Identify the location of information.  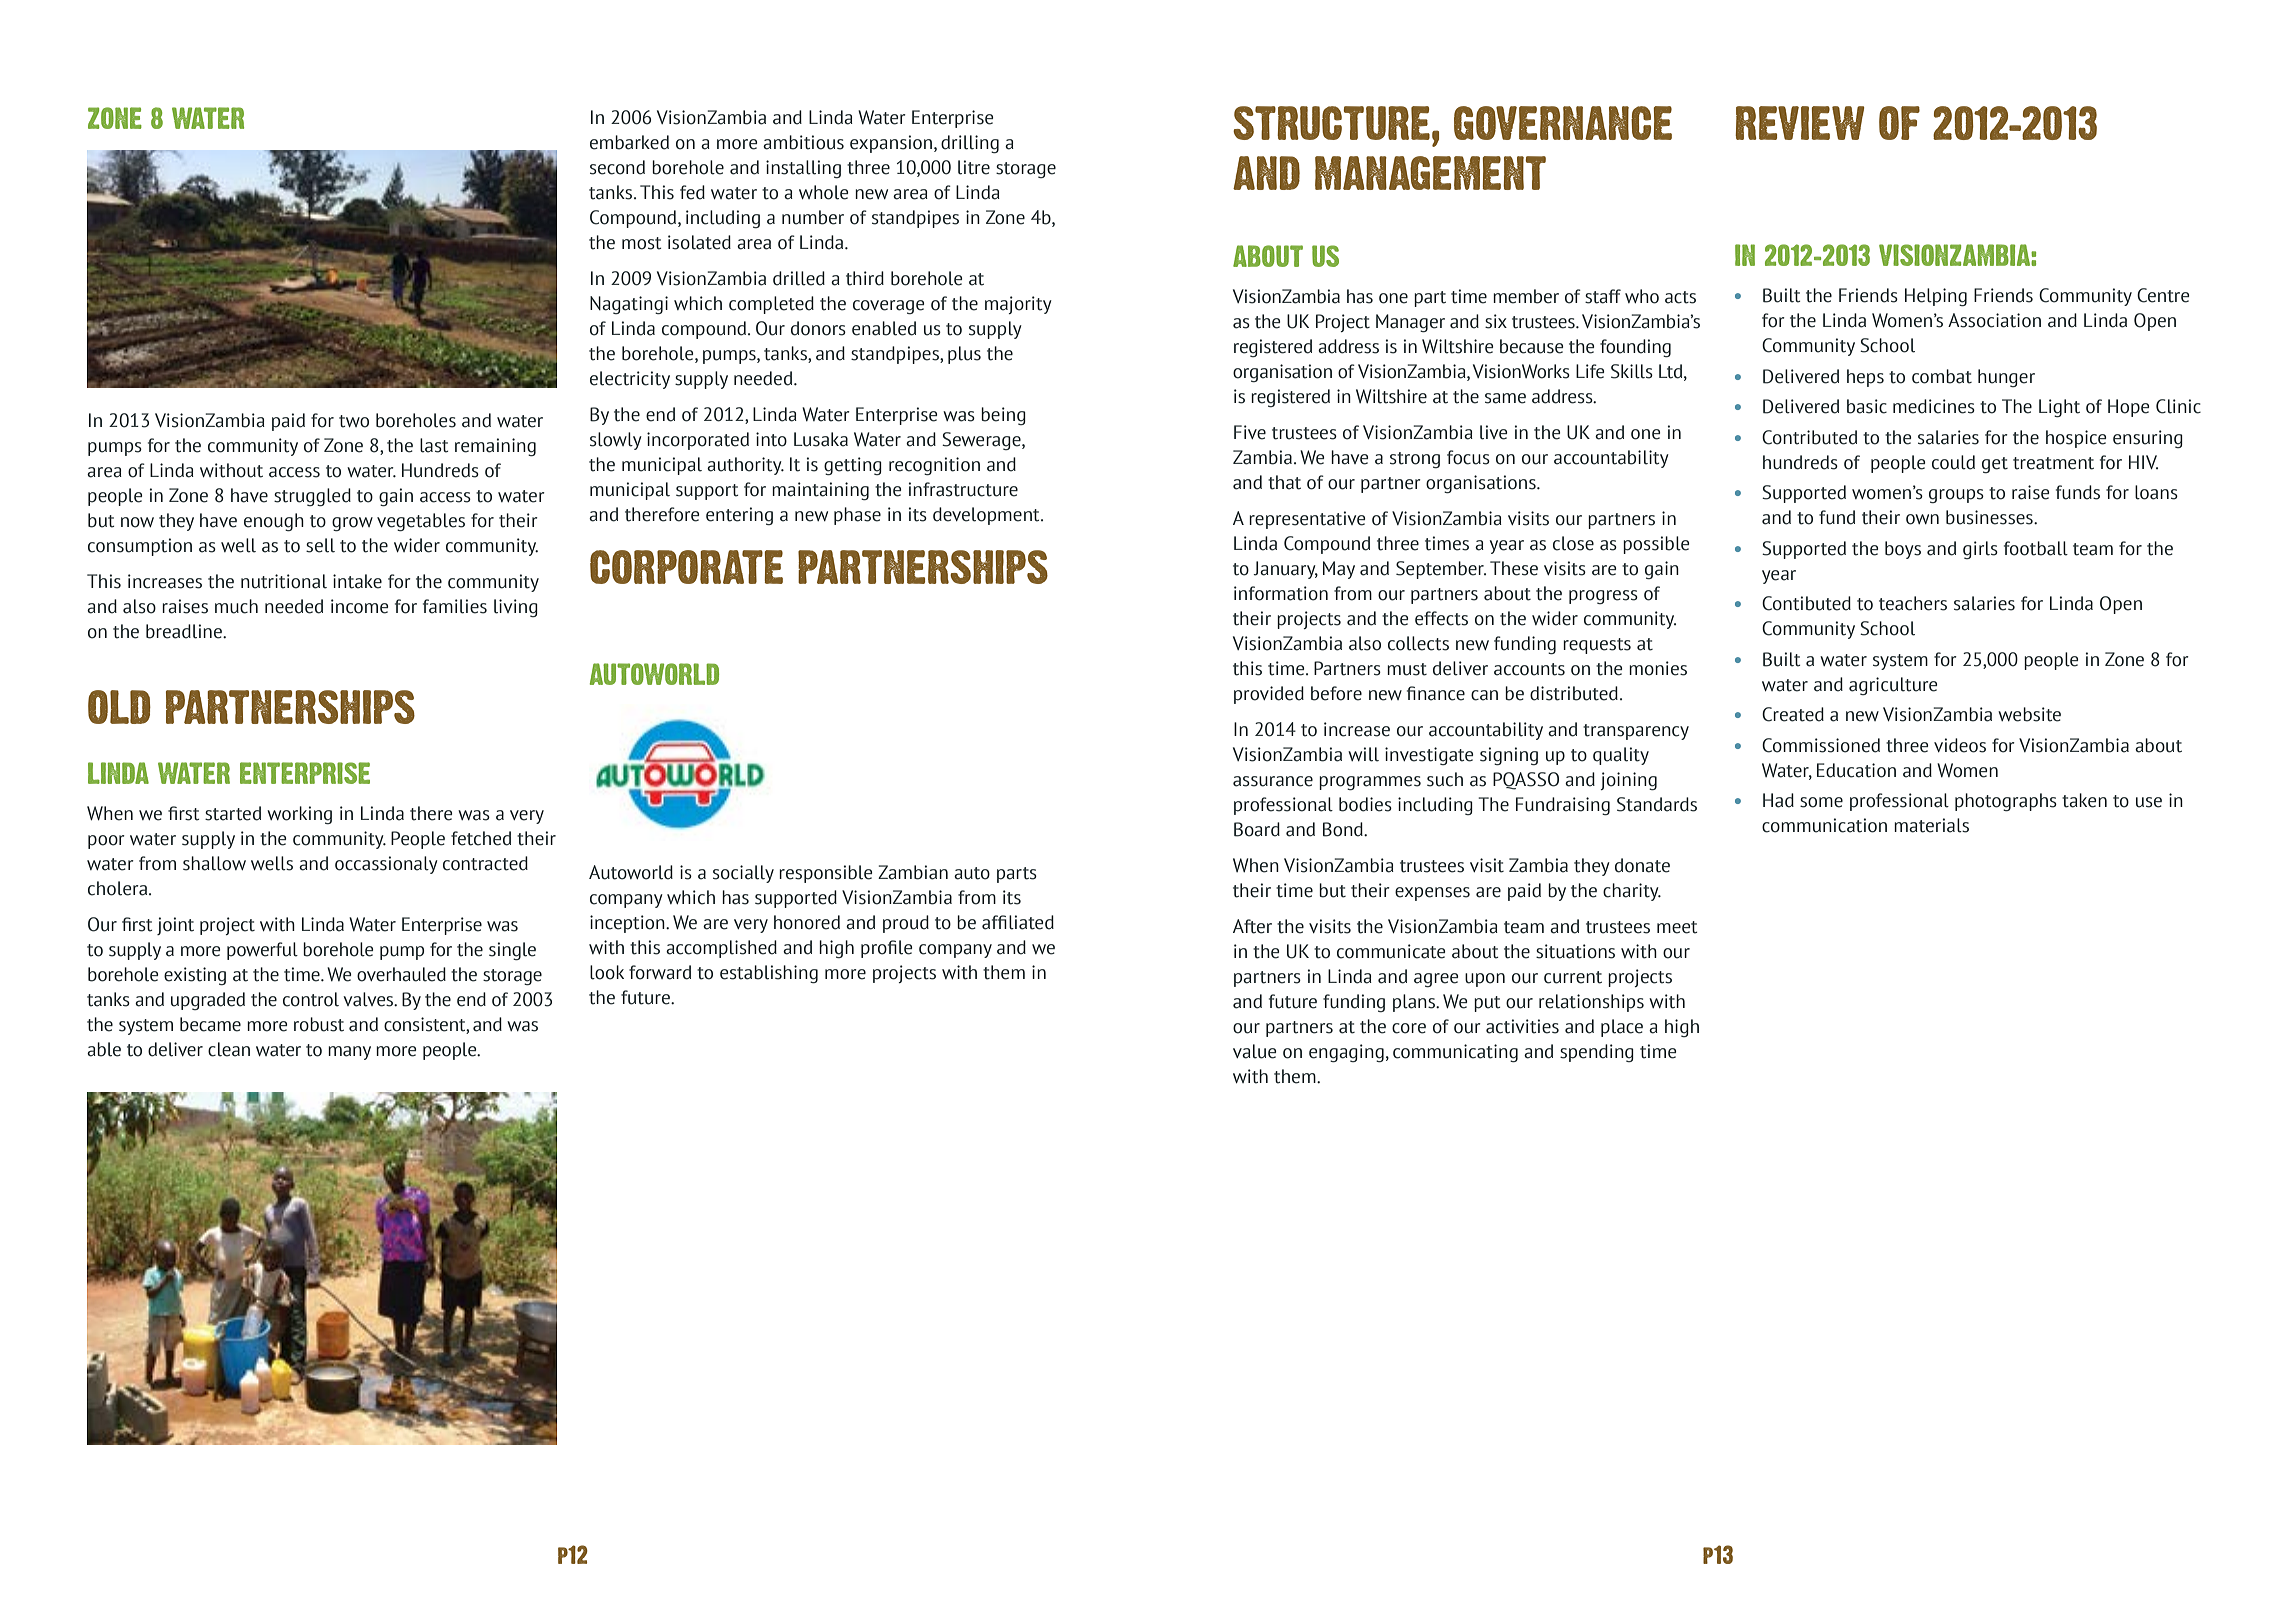
(1281, 593).
